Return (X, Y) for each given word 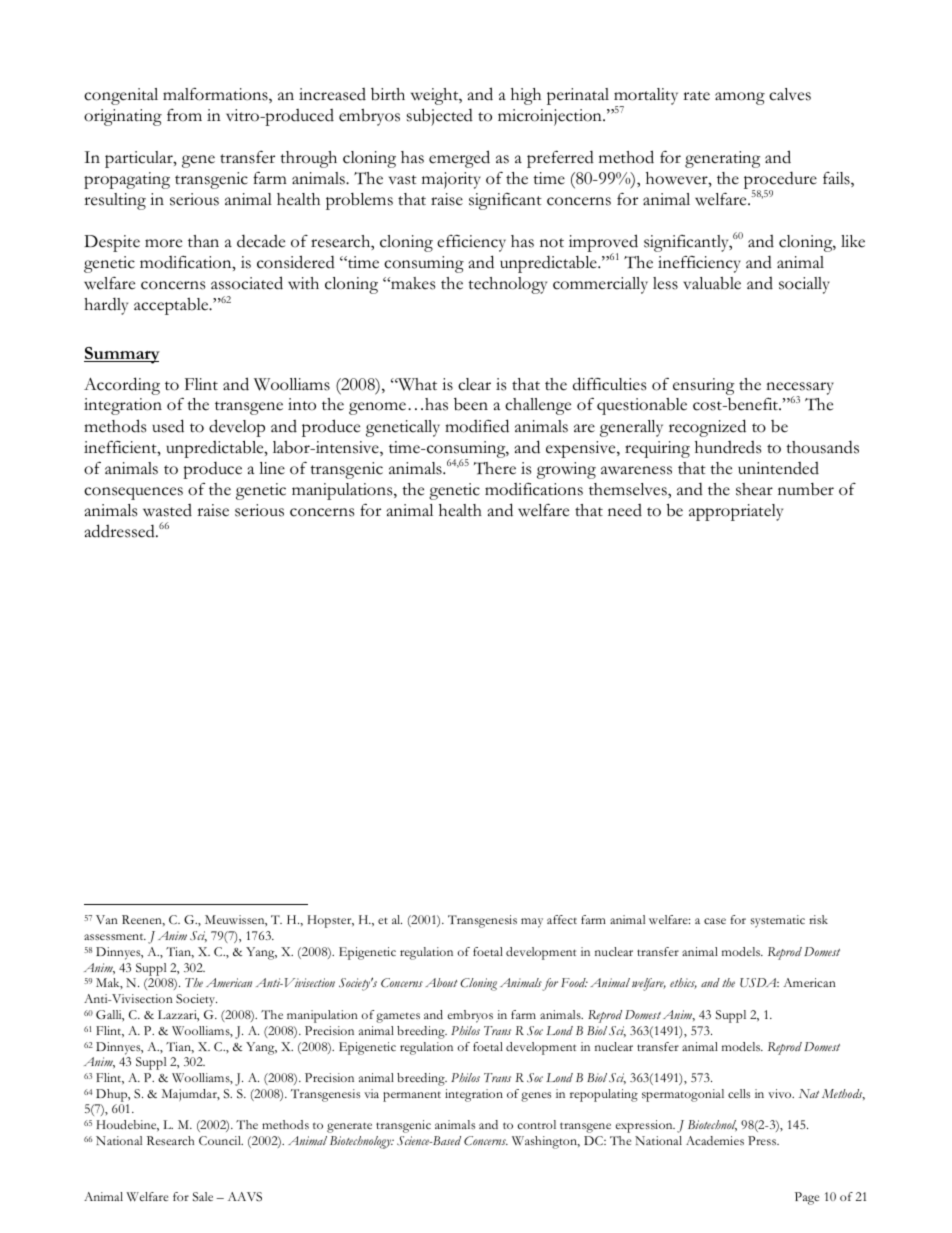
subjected (440, 117)
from (184, 115)
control (537, 1124)
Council (221, 1140)
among (740, 98)
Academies (715, 1140)
